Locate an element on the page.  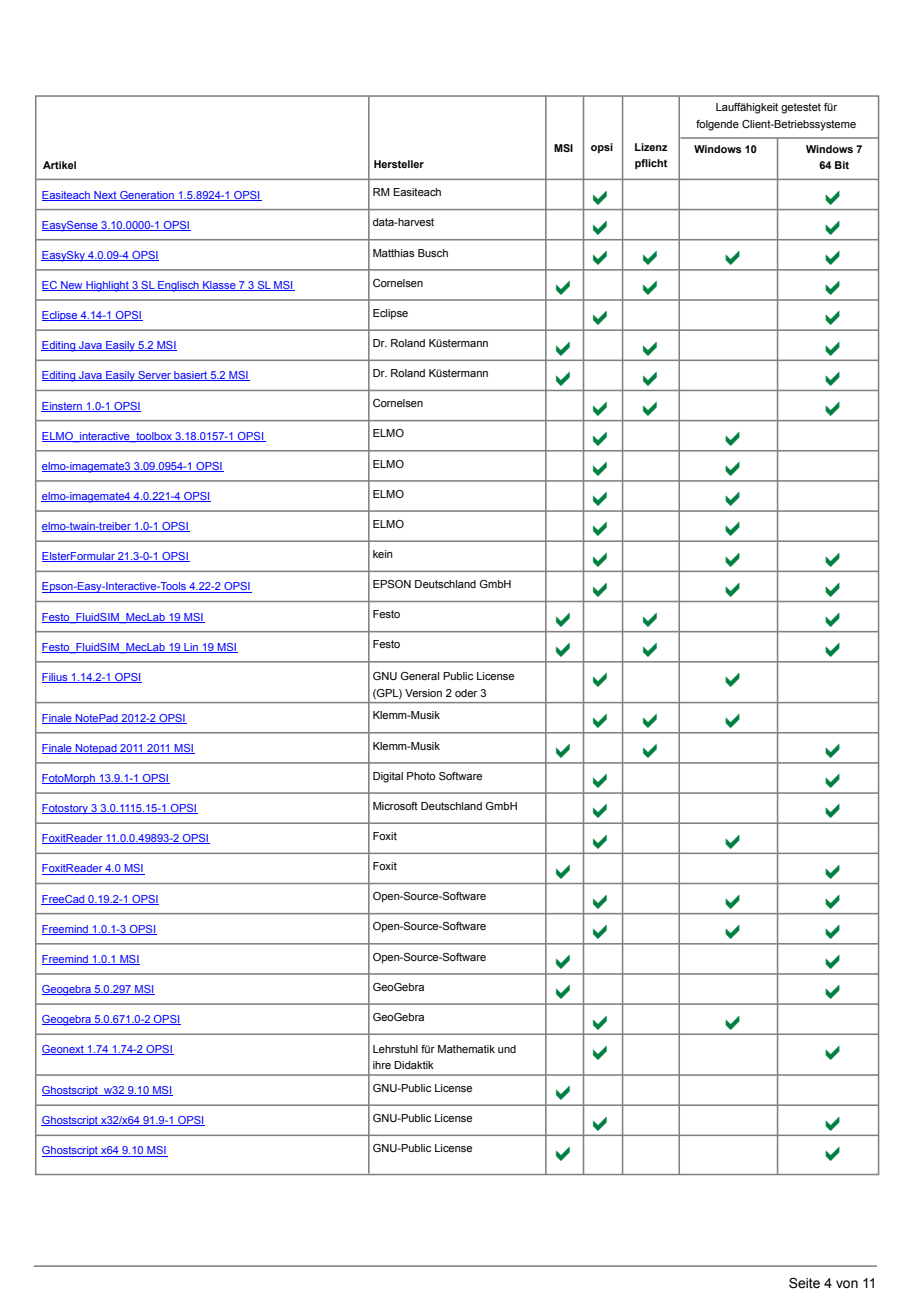
Lin is located at coordinates (191, 648).
